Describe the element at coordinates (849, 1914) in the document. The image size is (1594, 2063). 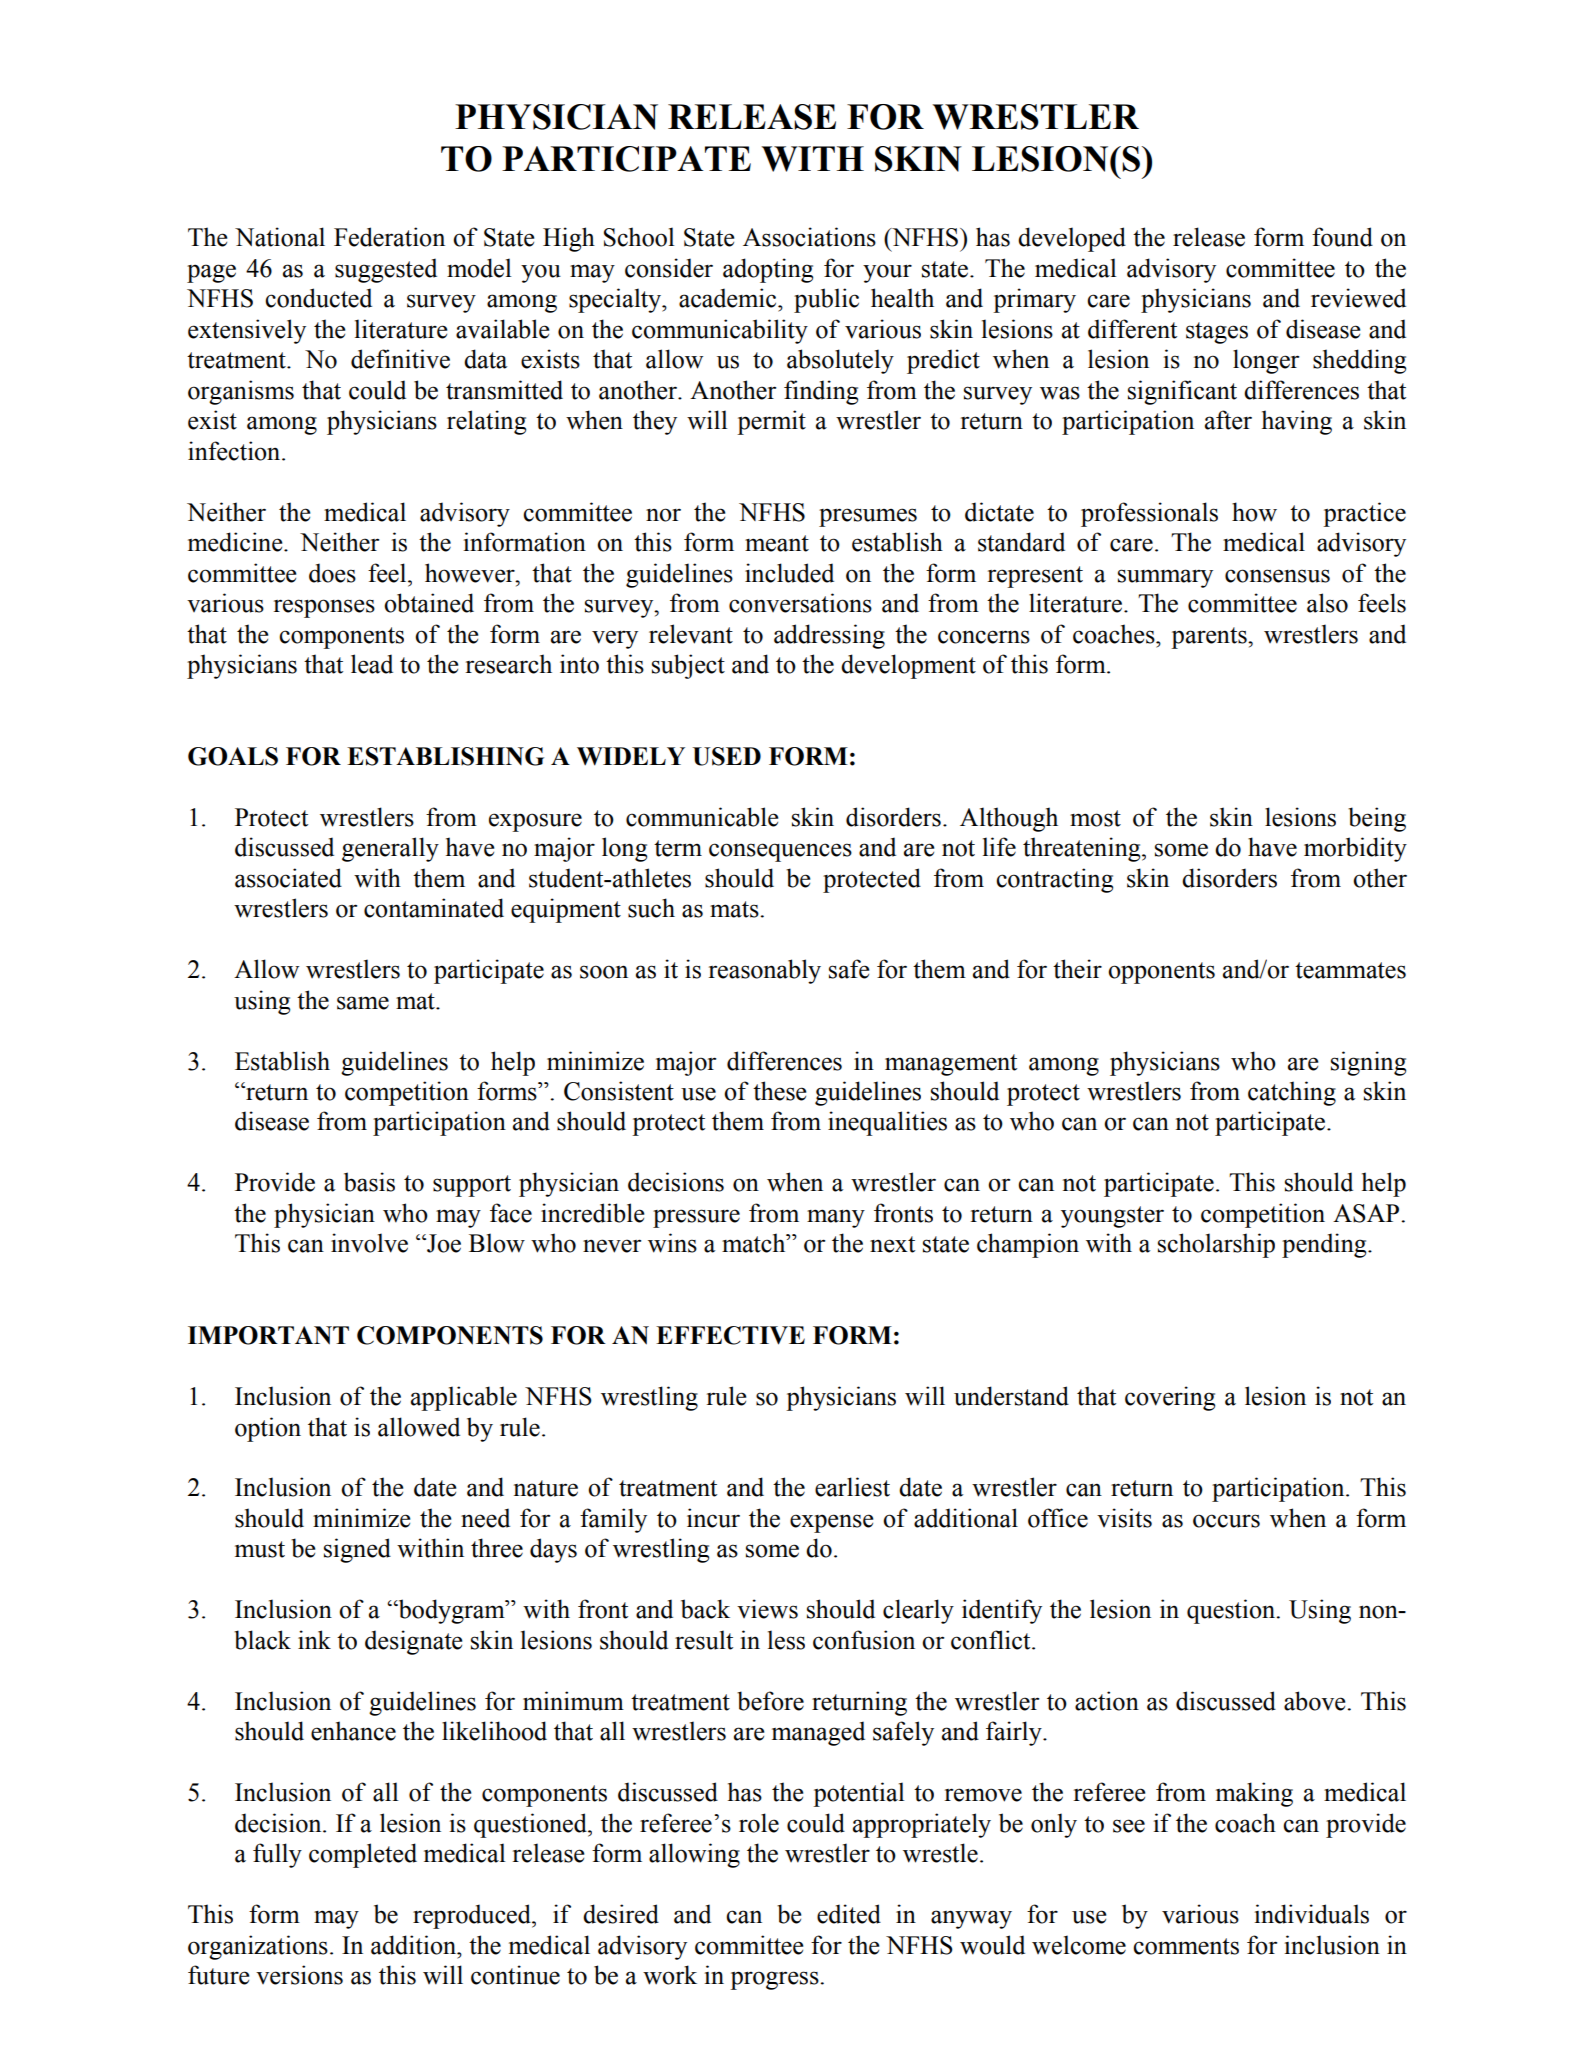
I see `edited` at that location.
